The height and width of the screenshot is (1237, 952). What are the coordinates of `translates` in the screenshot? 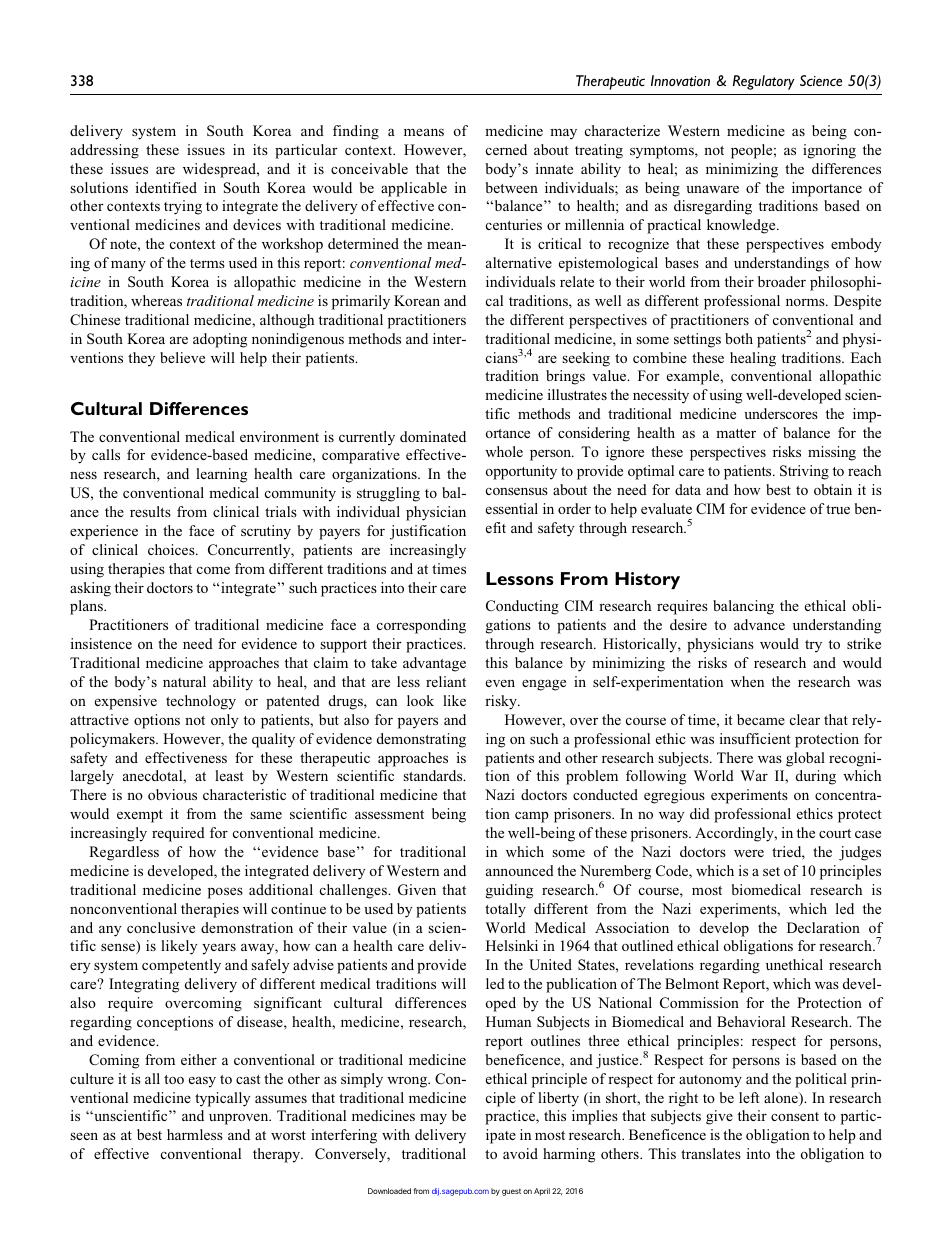 It's located at (711, 1153).
